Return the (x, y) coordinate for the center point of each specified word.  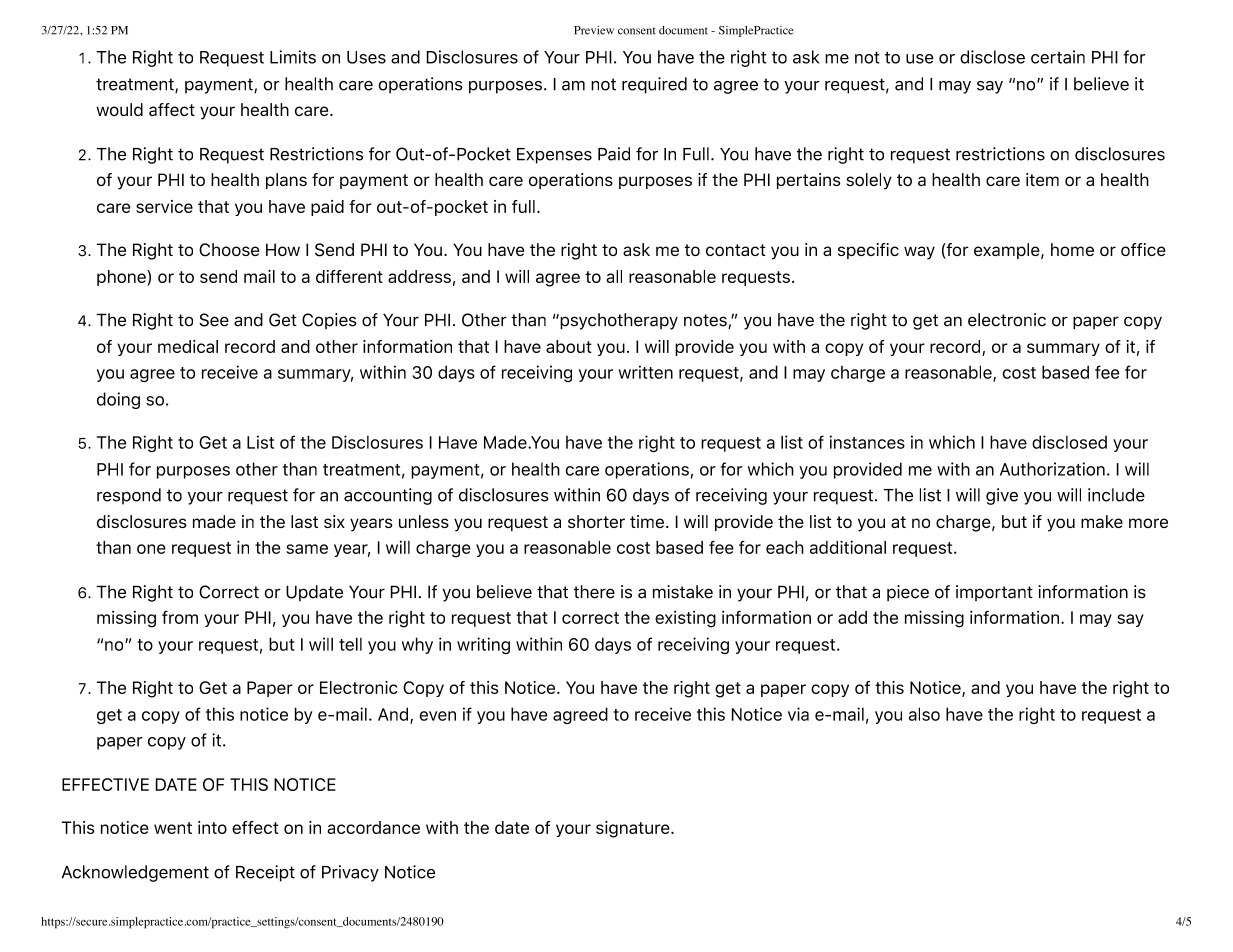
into (212, 827)
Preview (594, 30)
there (594, 592)
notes (706, 321)
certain (1058, 57)
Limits (293, 57)
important (994, 593)
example (1008, 251)
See (214, 320)
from (180, 617)
